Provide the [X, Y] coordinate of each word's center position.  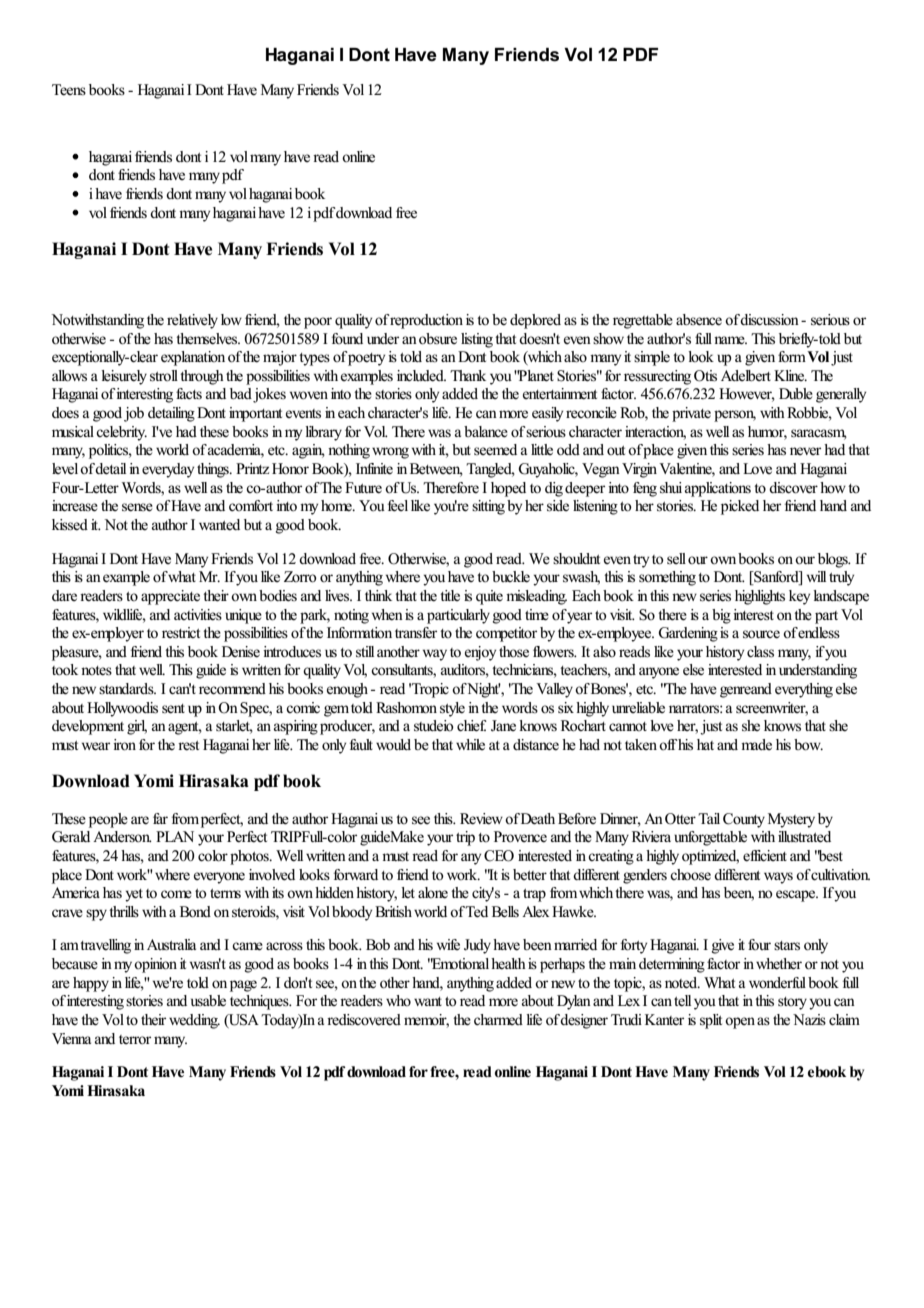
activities [198, 615]
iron [124, 745]
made [756, 744]
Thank [468, 375]
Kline [790, 375]
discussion [769, 320]
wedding [194, 1021]
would [393, 744]
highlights [760, 597]
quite [489, 597]
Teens [69, 90]
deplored [535, 321]
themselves [208, 339]
